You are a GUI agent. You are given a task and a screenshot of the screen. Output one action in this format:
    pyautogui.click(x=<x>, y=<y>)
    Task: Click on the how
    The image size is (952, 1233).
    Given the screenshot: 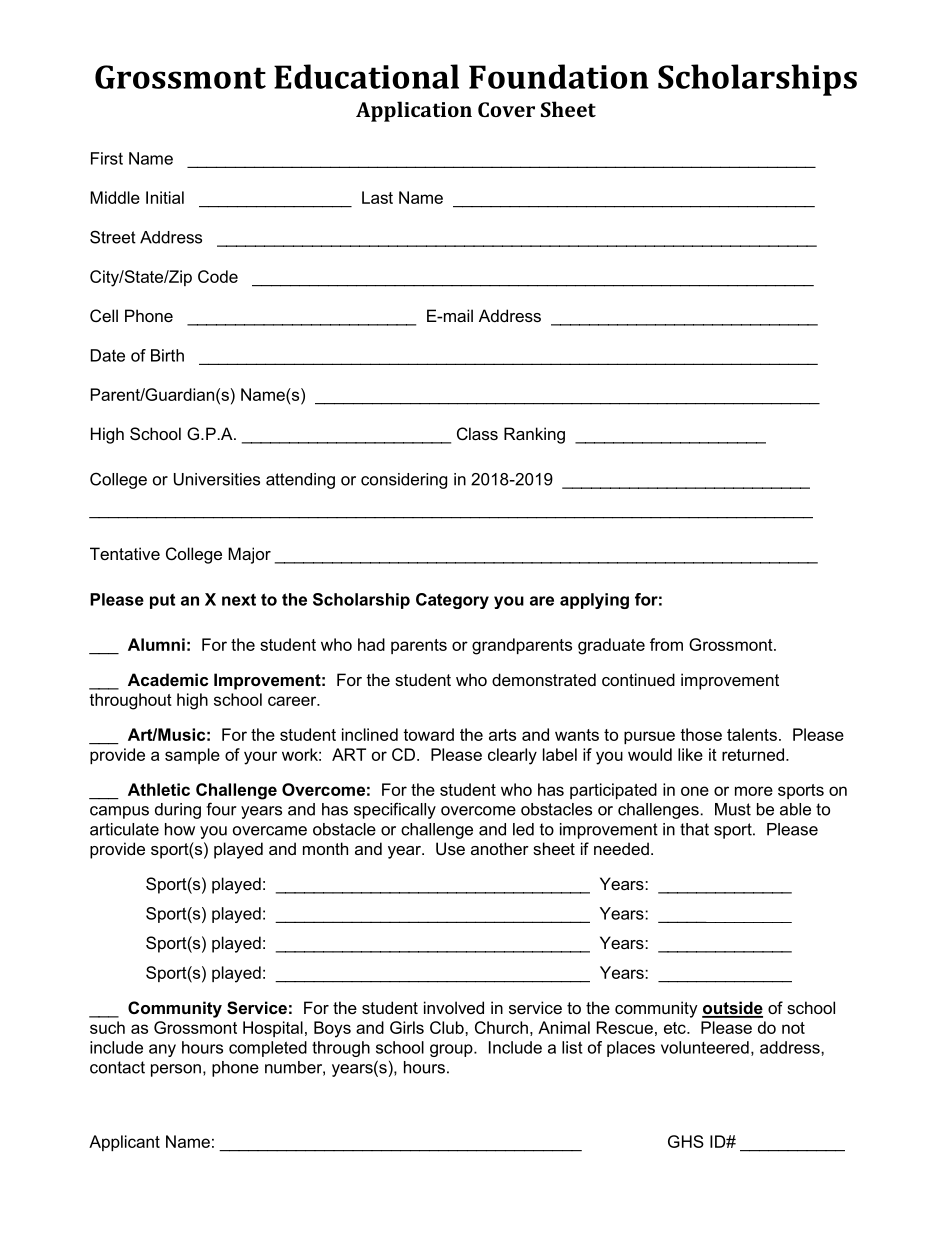 What is the action you would take?
    pyautogui.click(x=180, y=829)
